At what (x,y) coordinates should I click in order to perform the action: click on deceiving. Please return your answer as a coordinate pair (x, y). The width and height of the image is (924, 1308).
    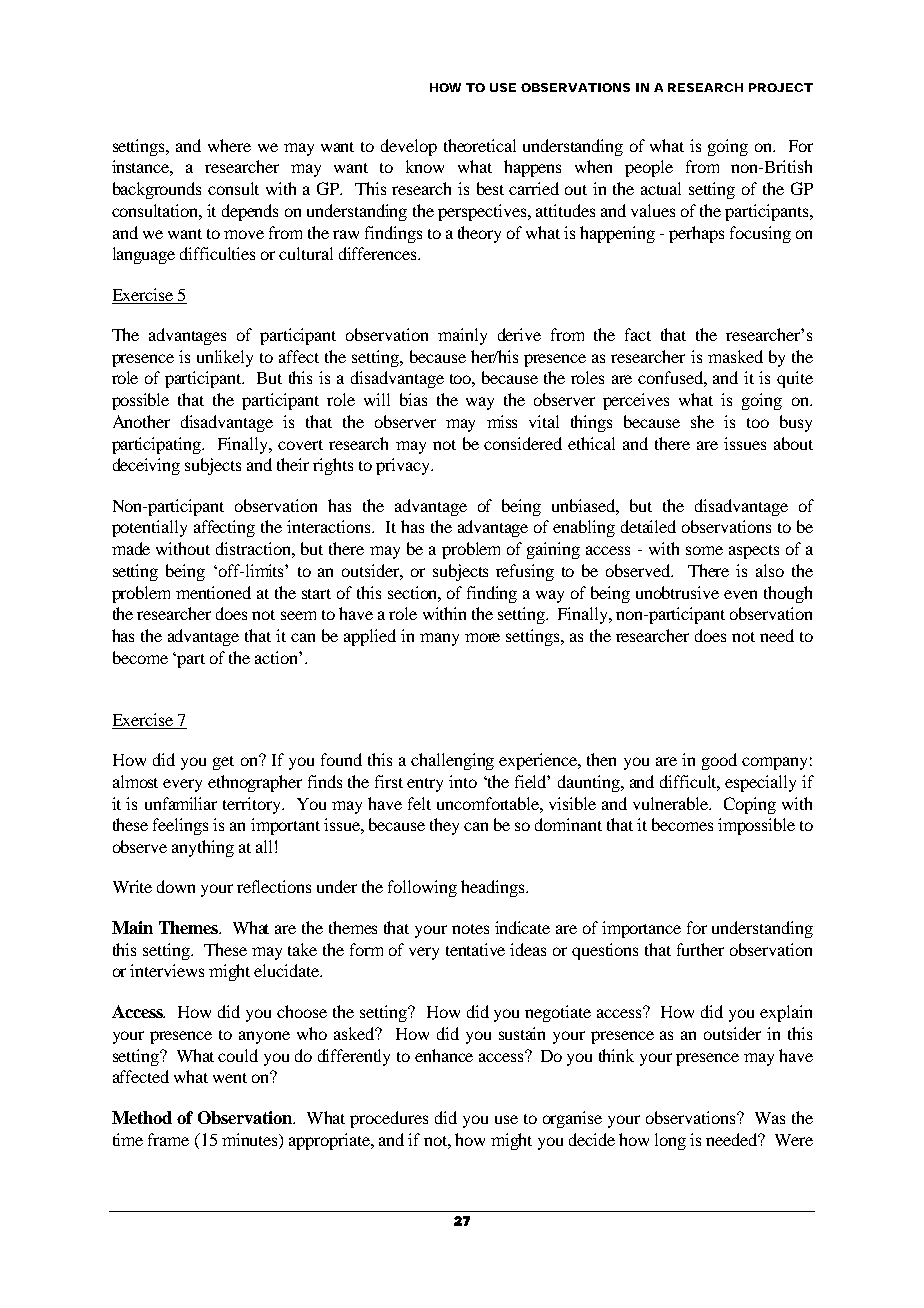
    Looking at the image, I should click on (146, 466).
